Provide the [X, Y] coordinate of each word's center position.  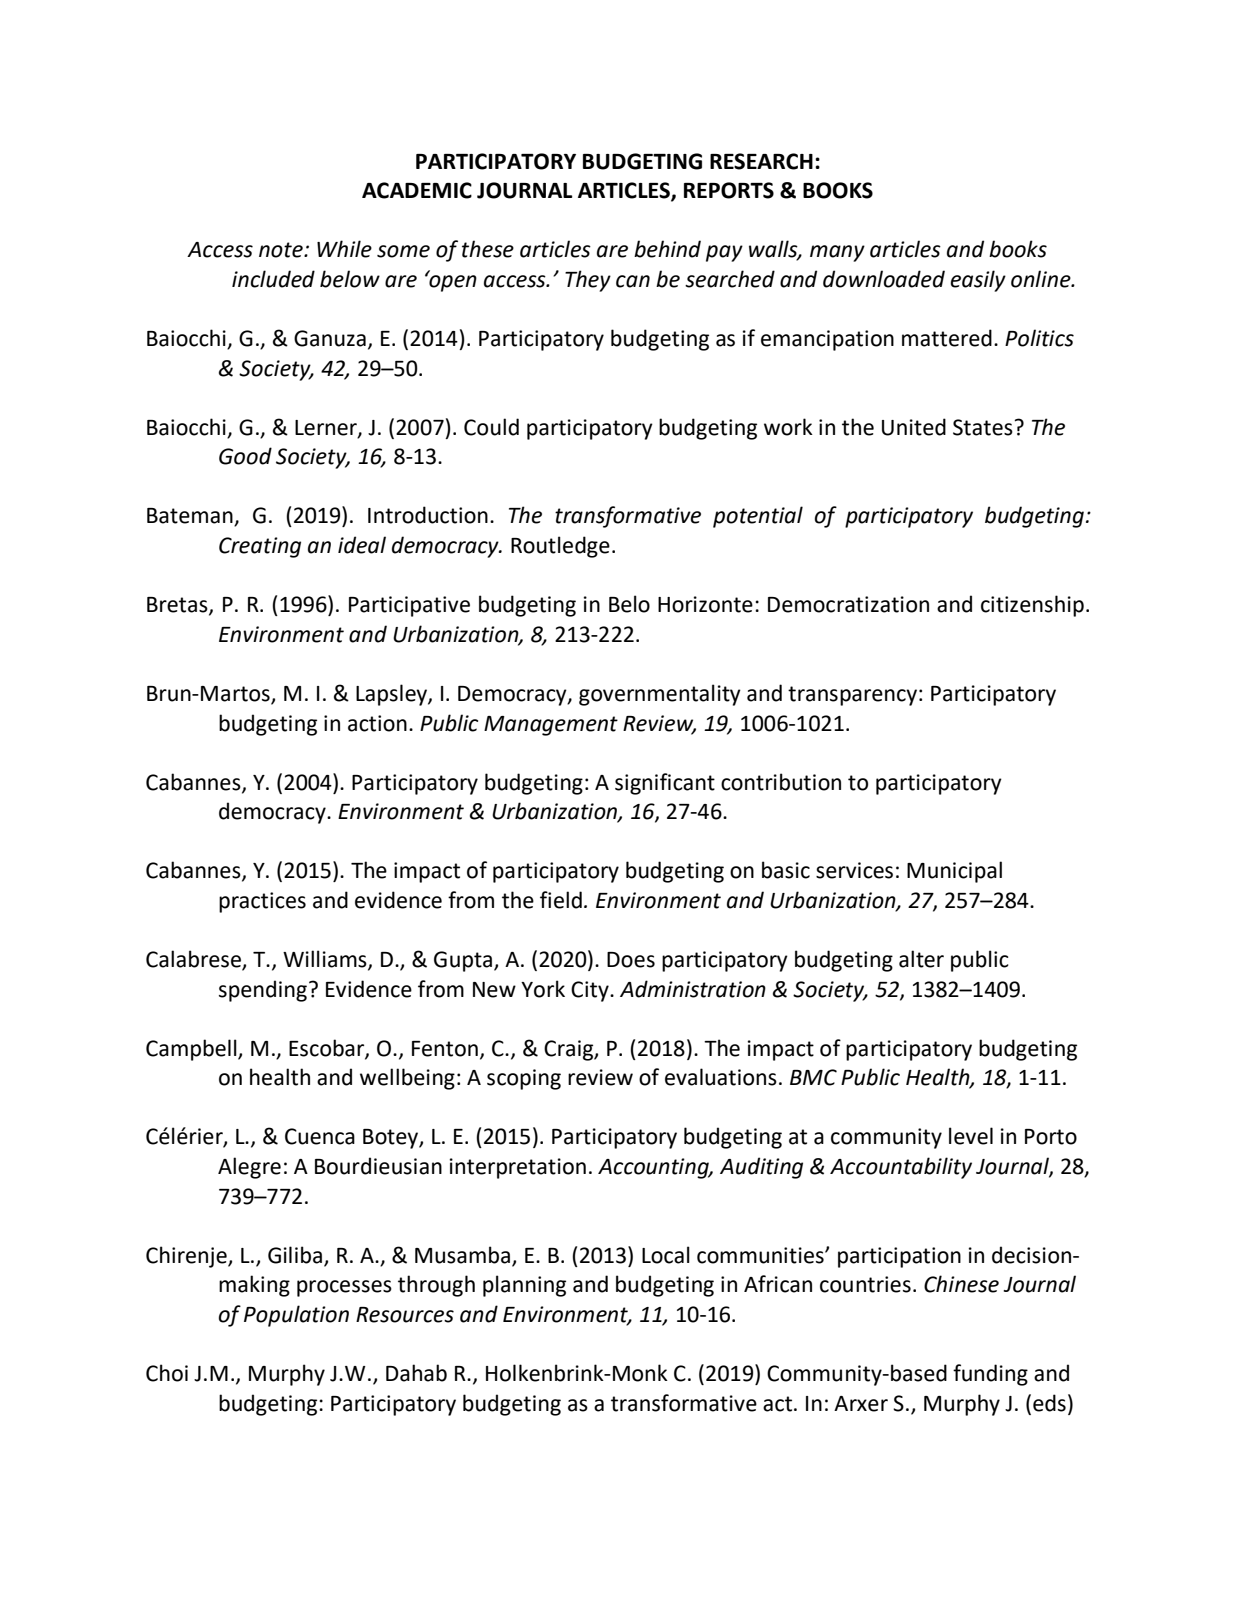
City [591, 991]
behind [667, 249]
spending [263, 991]
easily [978, 281]
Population [296, 1316]
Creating [260, 547]
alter [921, 959]
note [282, 250]
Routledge [560, 547]
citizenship [1032, 606]
